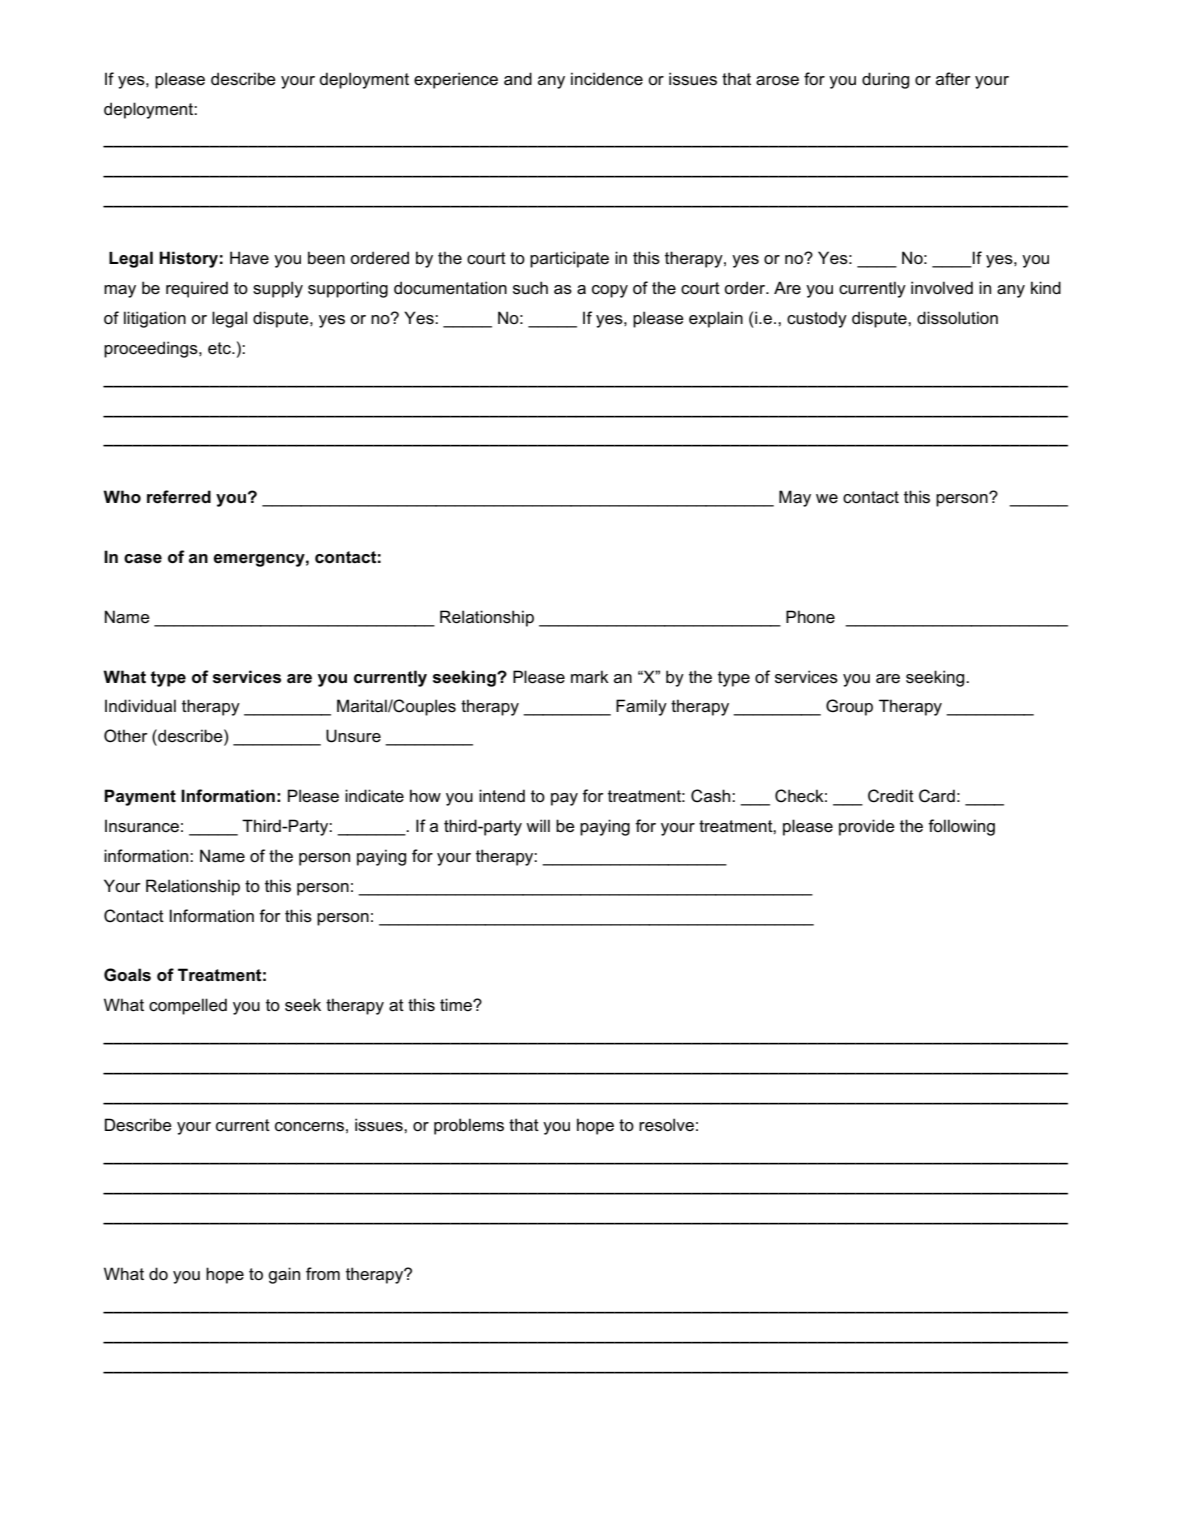  What do you see at coordinates (849, 707) in the screenshot?
I see `Group` at bounding box center [849, 707].
